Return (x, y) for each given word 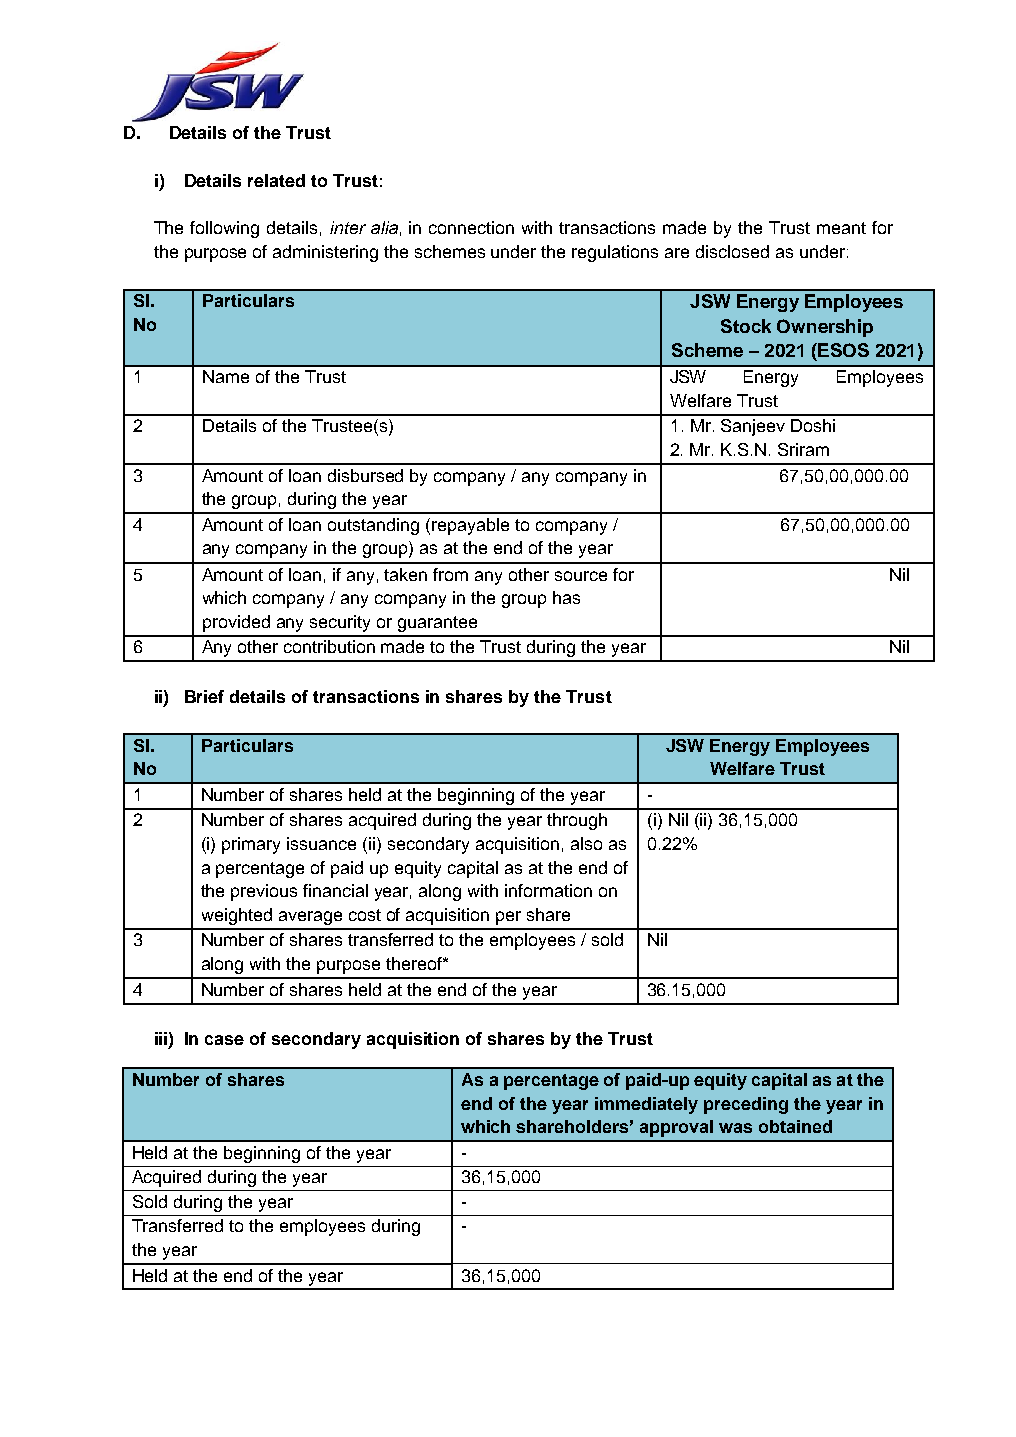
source (581, 576)
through (577, 821)
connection (471, 227)
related (276, 180)
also (586, 843)
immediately (646, 1105)
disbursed (365, 475)
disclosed (732, 251)
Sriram (803, 449)
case (224, 1040)
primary (251, 845)
